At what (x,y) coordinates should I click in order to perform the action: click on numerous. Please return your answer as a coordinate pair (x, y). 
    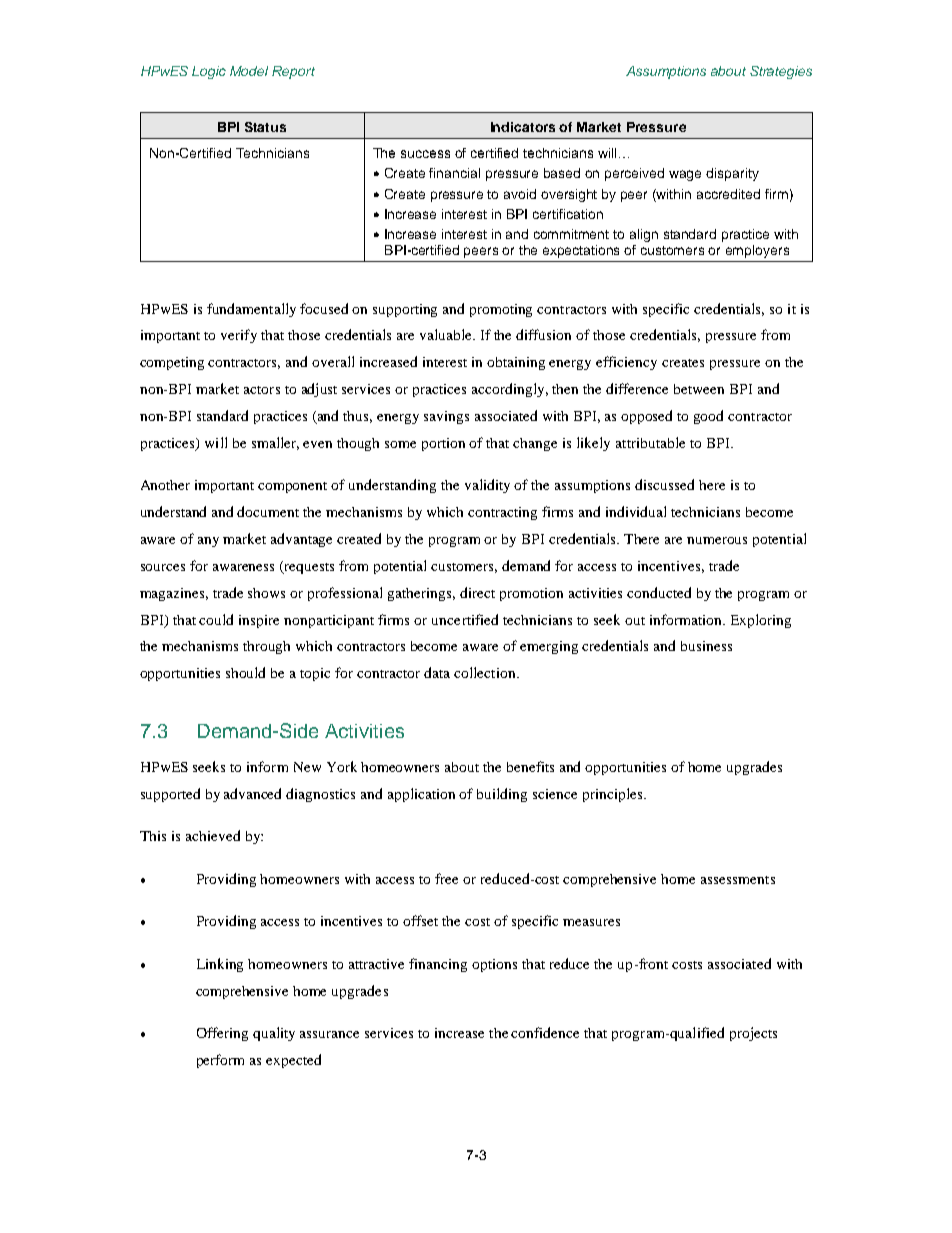
    Looking at the image, I should click on (717, 540).
